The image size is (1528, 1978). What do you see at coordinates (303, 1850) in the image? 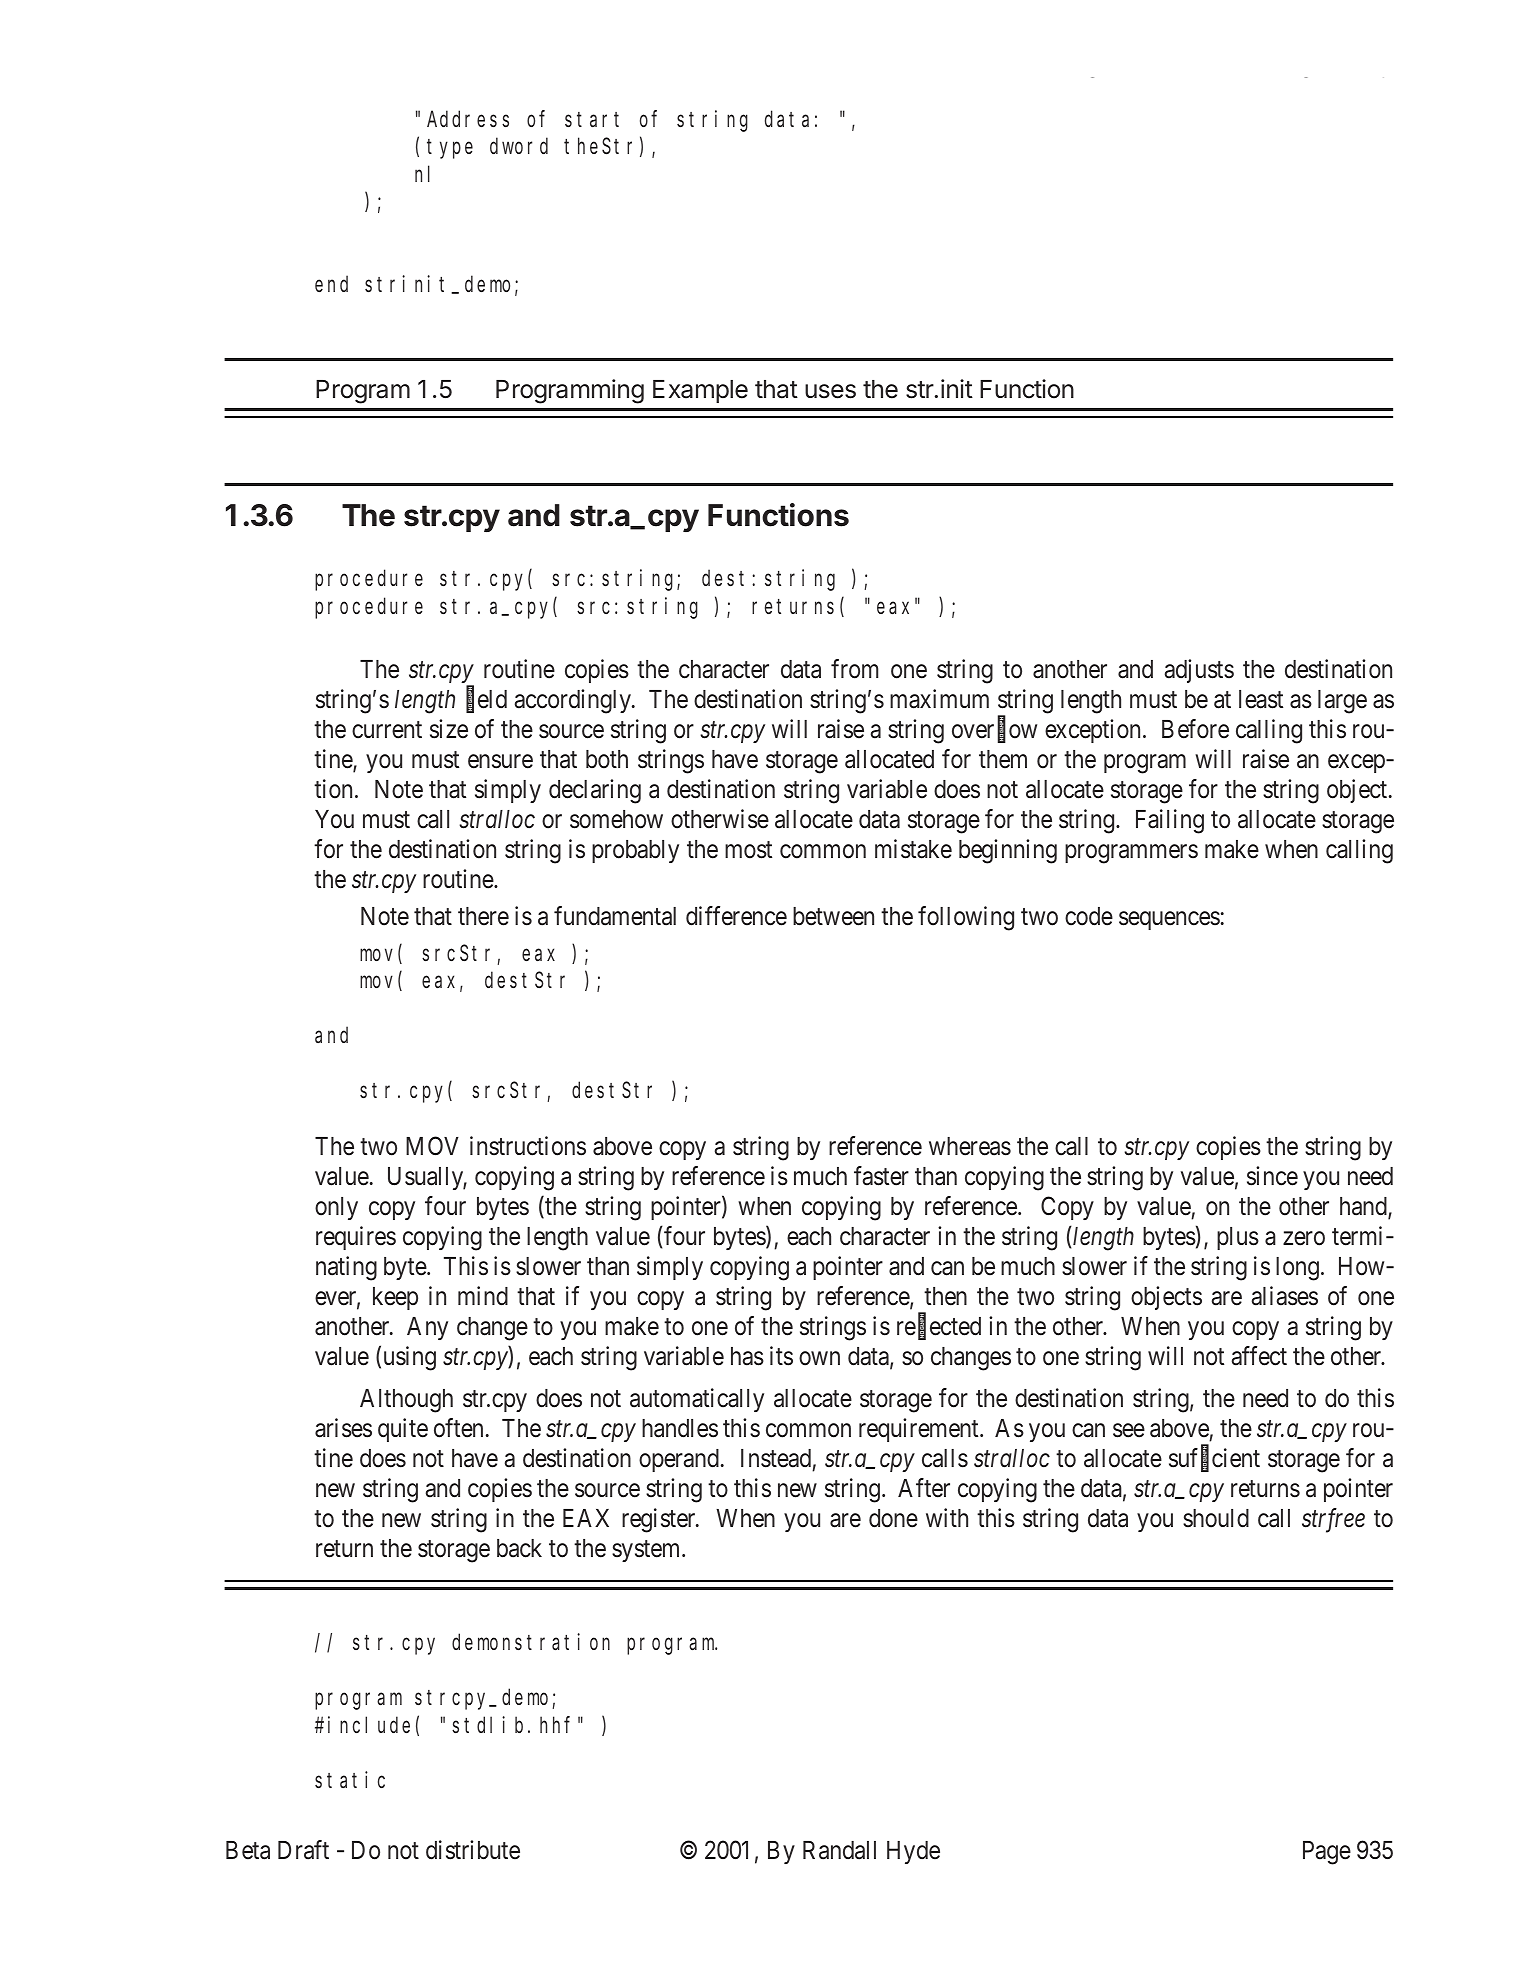
I see `Draft` at bounding box center [303, 1850].
